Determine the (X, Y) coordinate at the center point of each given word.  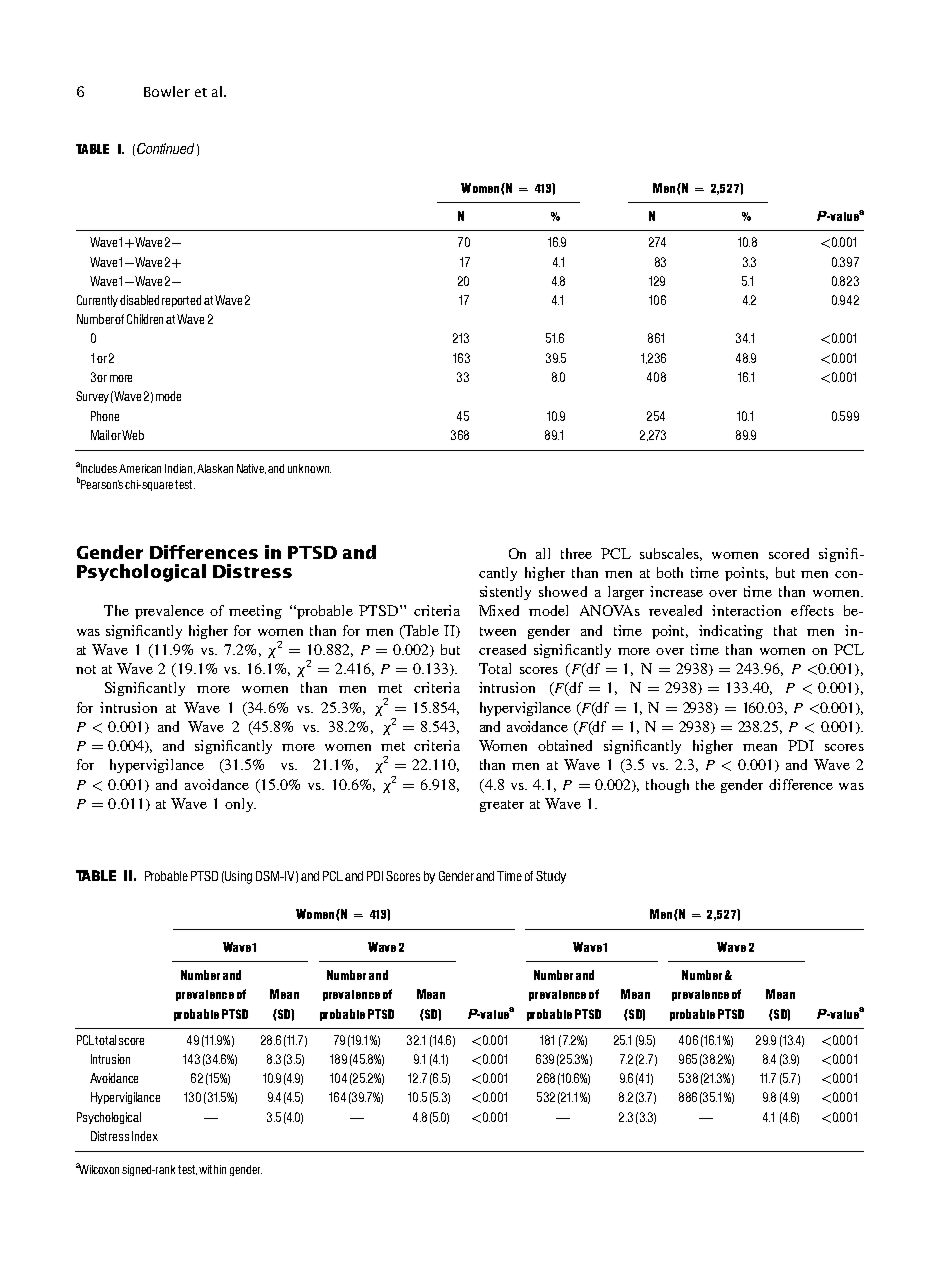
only (240, 805)
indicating (731, 632)
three (576, 553)
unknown (309, 468)
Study (551, 877)
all (543, 553)
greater (502, 806)
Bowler (167, 91)
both (670, 572)
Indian (180, 469)
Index (145, 1136)
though (667, 786)
